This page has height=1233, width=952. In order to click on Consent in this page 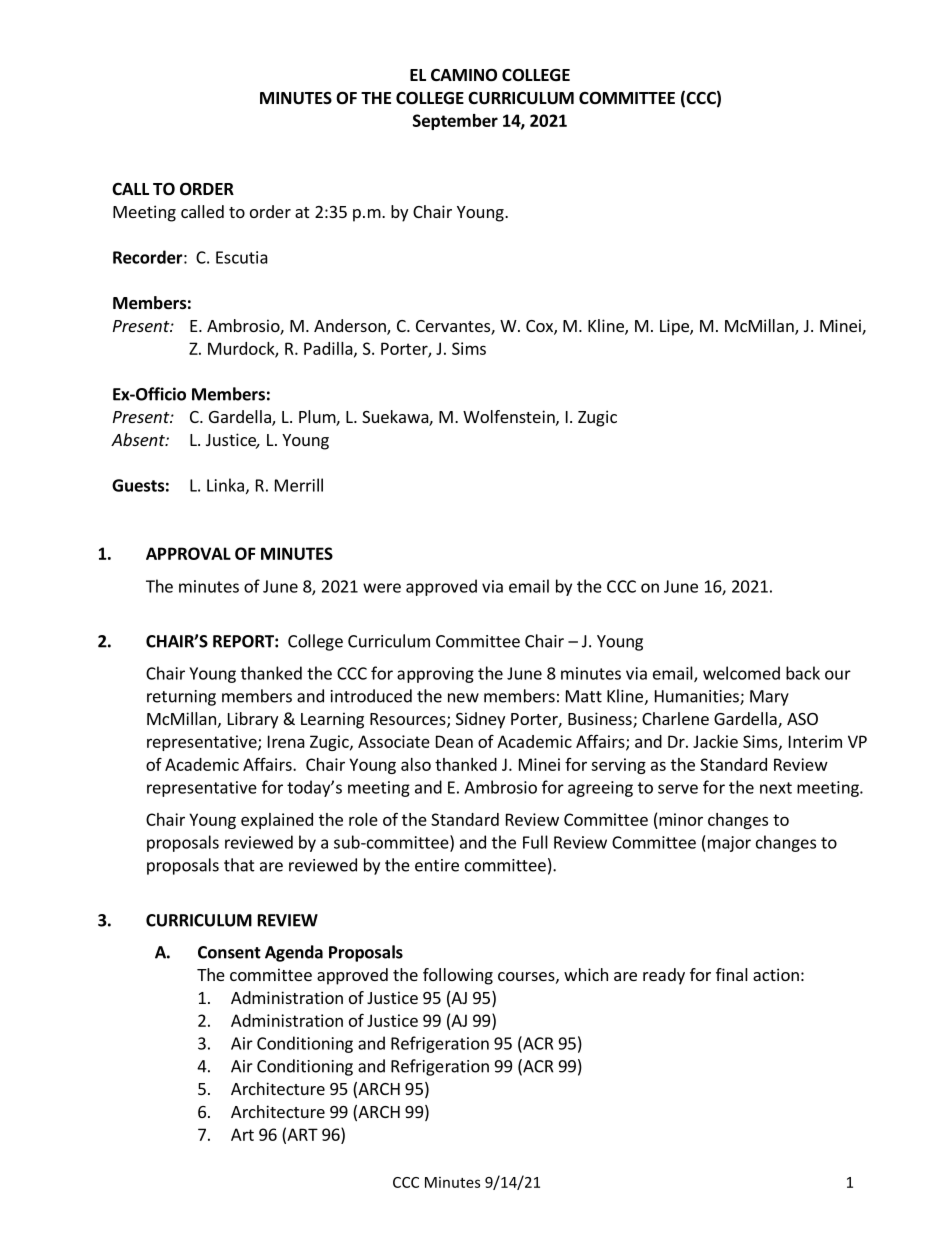, I will do `click(229, 952)`.
